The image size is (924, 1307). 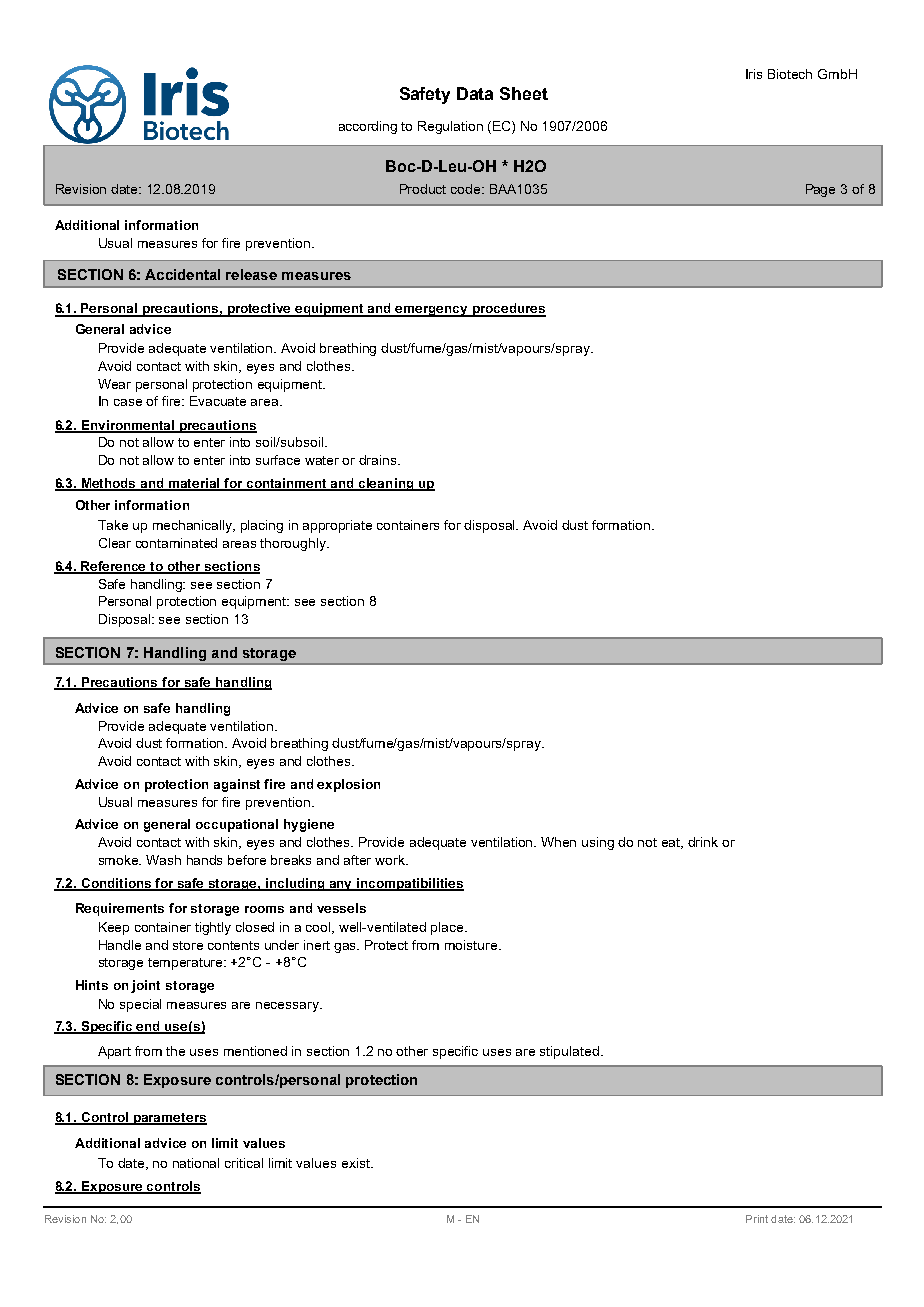 I want to click on according, so click(x=368, y=127).
